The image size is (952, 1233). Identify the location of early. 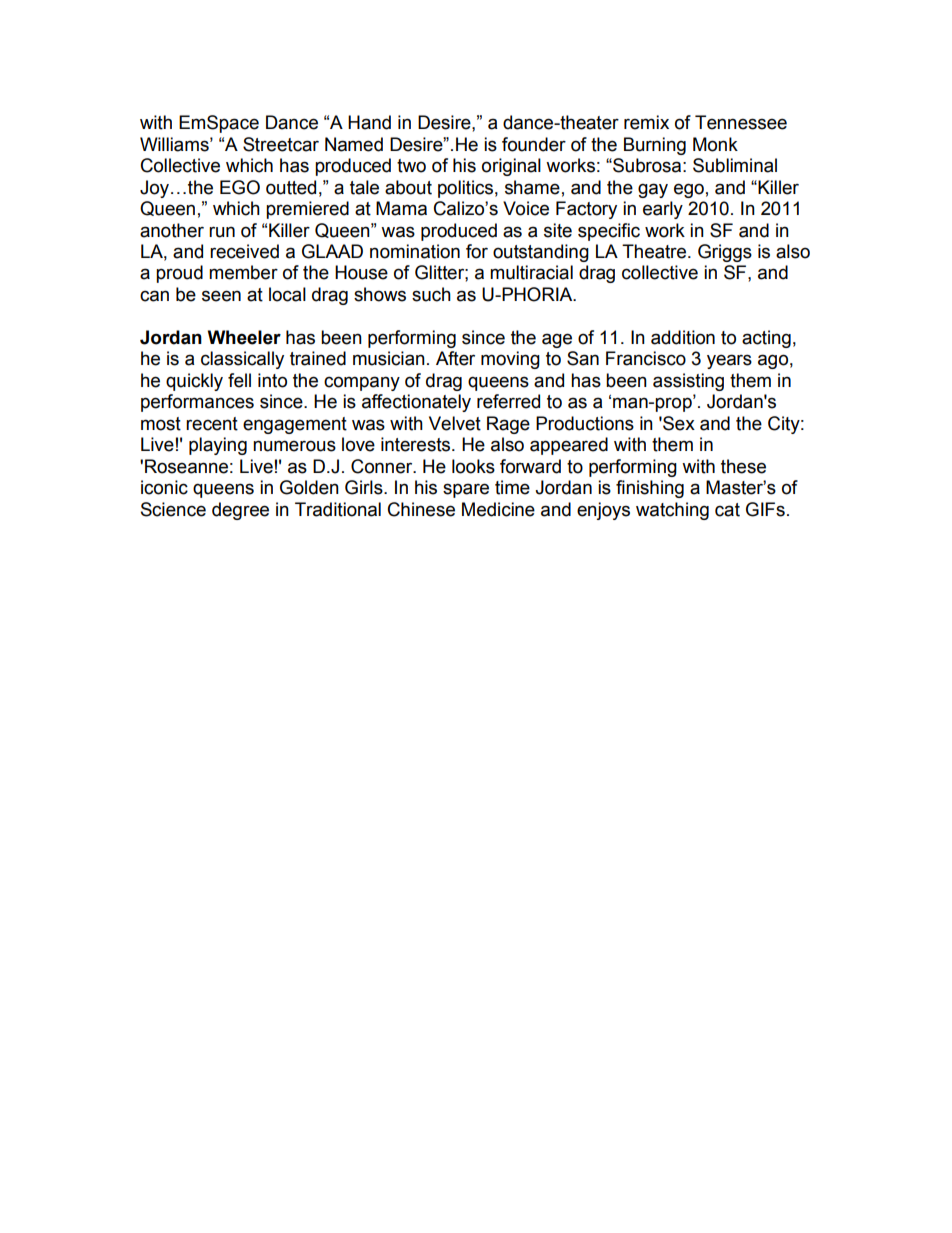
(663, 210).
